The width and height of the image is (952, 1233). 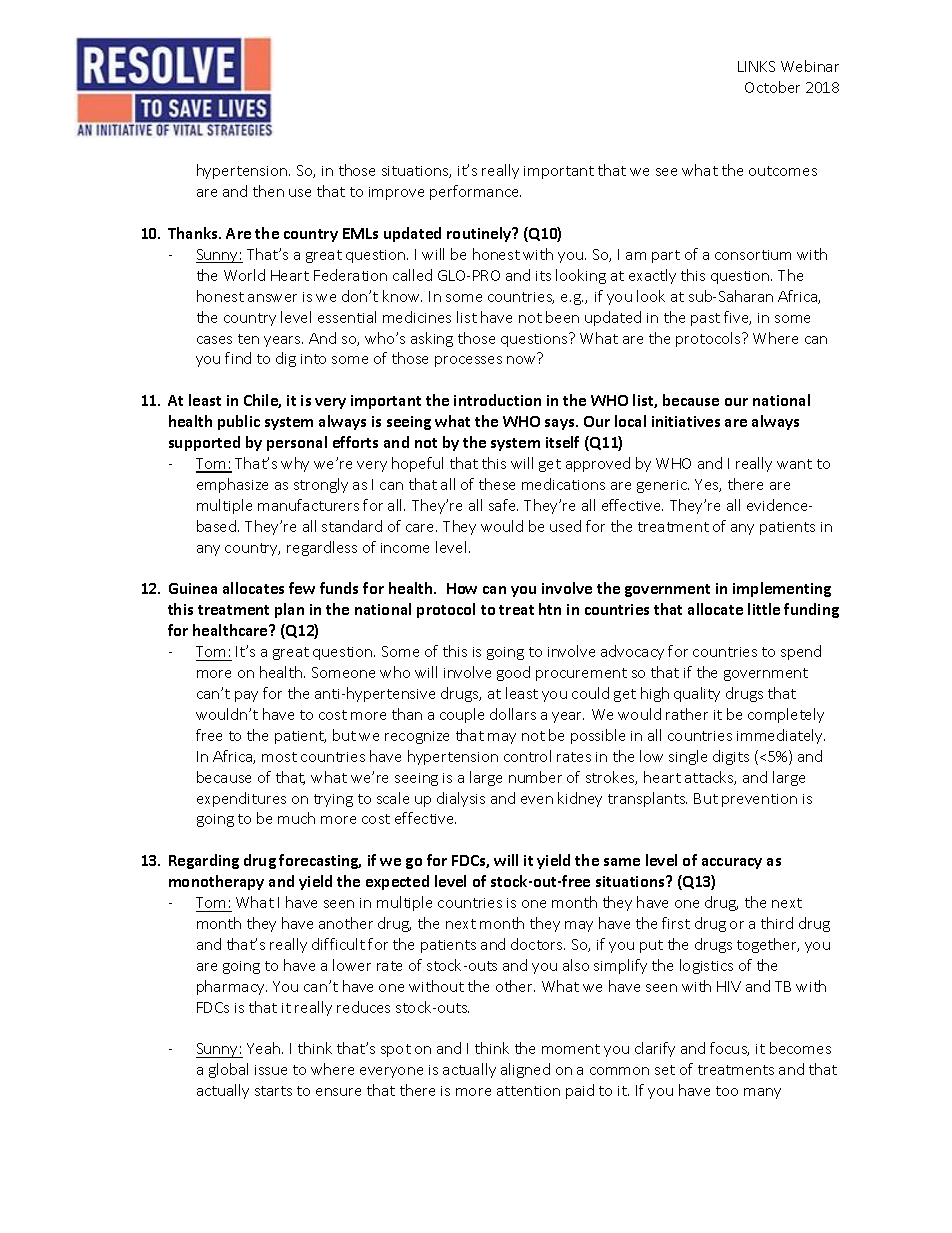 I want to click on performance, so click(x=475, y=192).
